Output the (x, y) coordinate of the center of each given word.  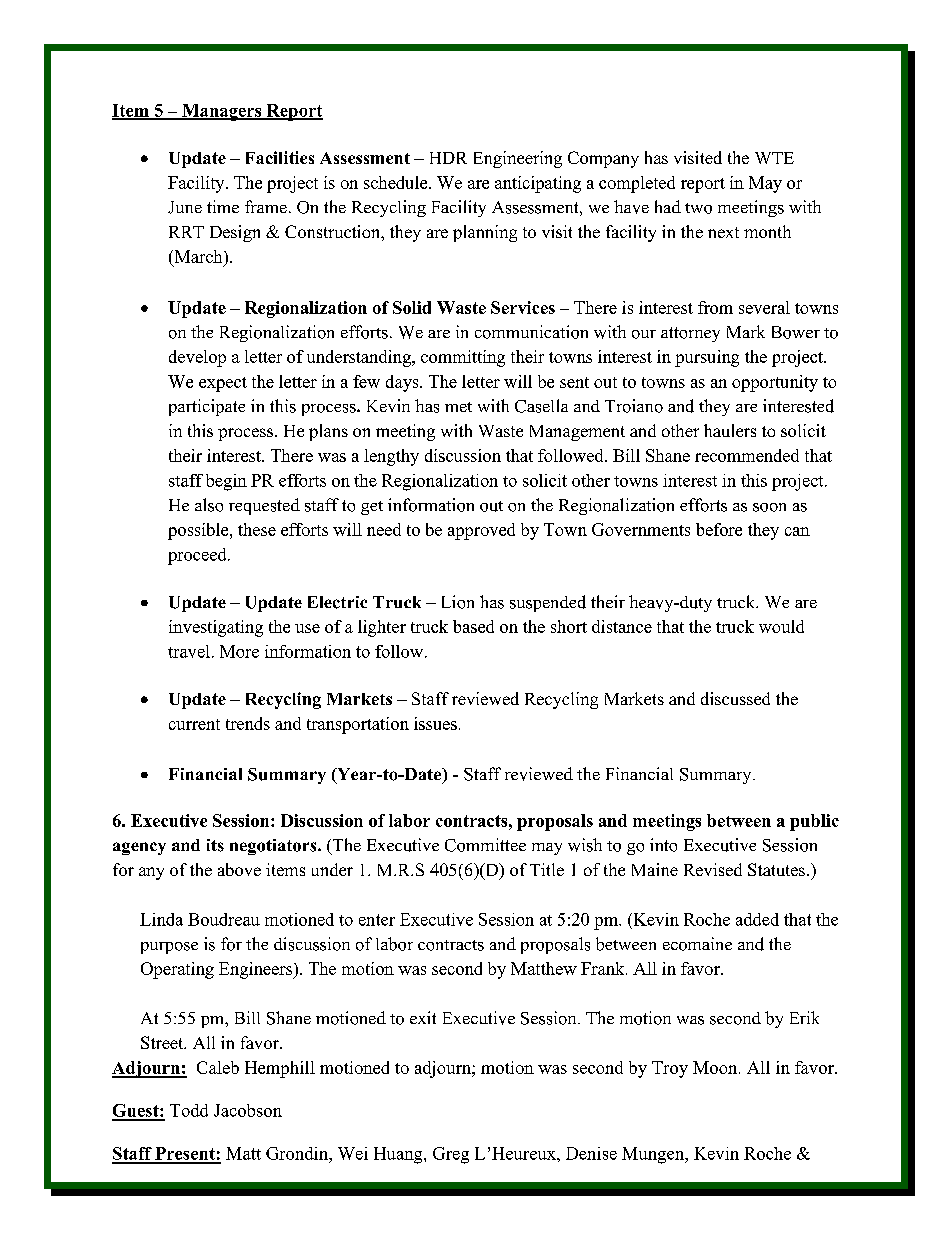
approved (481, 531)
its (215, 845)
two (698, 208)
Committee (485, 845)
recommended (747, 455)
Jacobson (248, 1110)
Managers (222, 112)
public (814, 822)
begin (226, 482)
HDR (448, 158)
